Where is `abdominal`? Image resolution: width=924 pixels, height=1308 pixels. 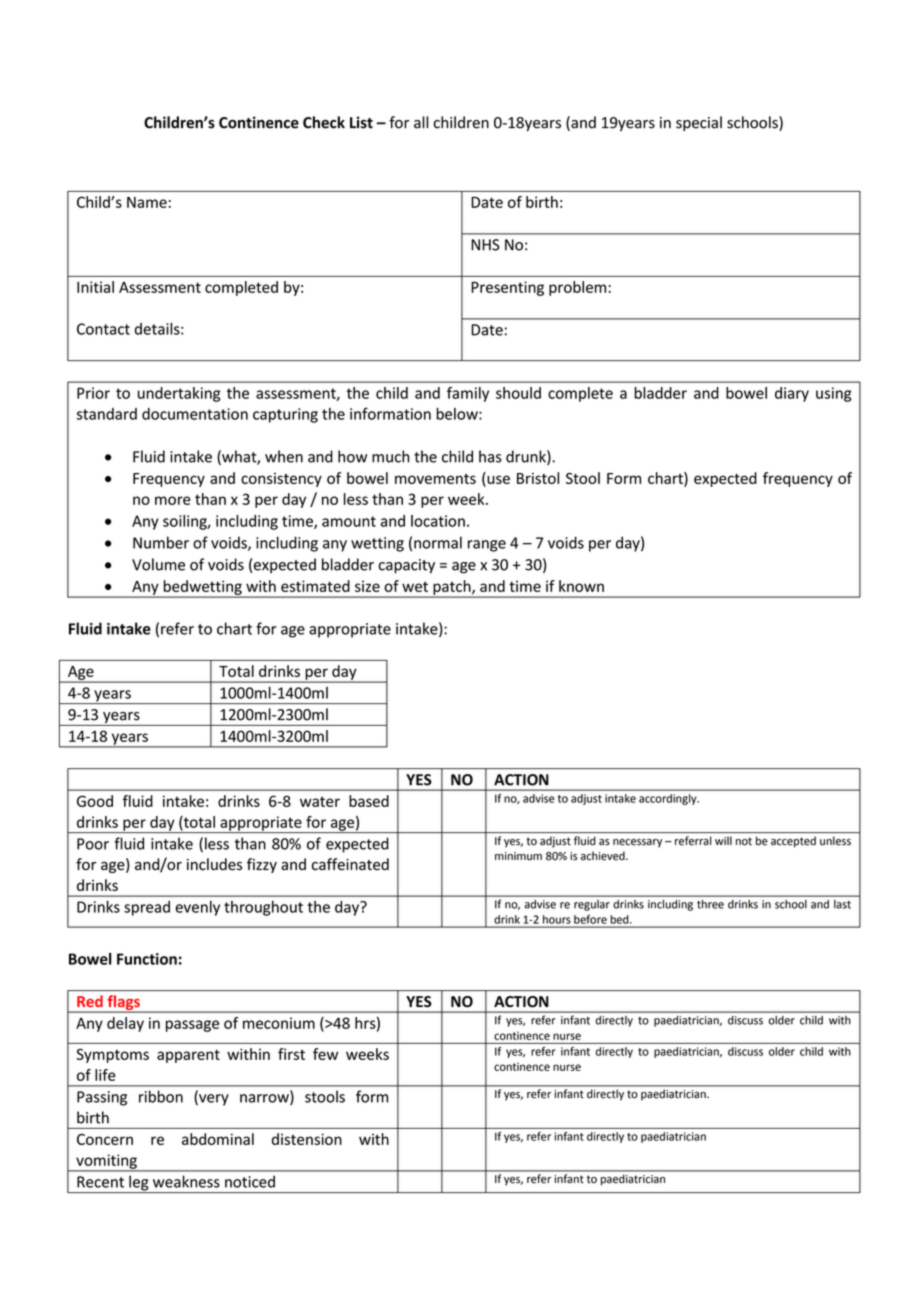 abdominal is located at coordinates (218, 1139).
